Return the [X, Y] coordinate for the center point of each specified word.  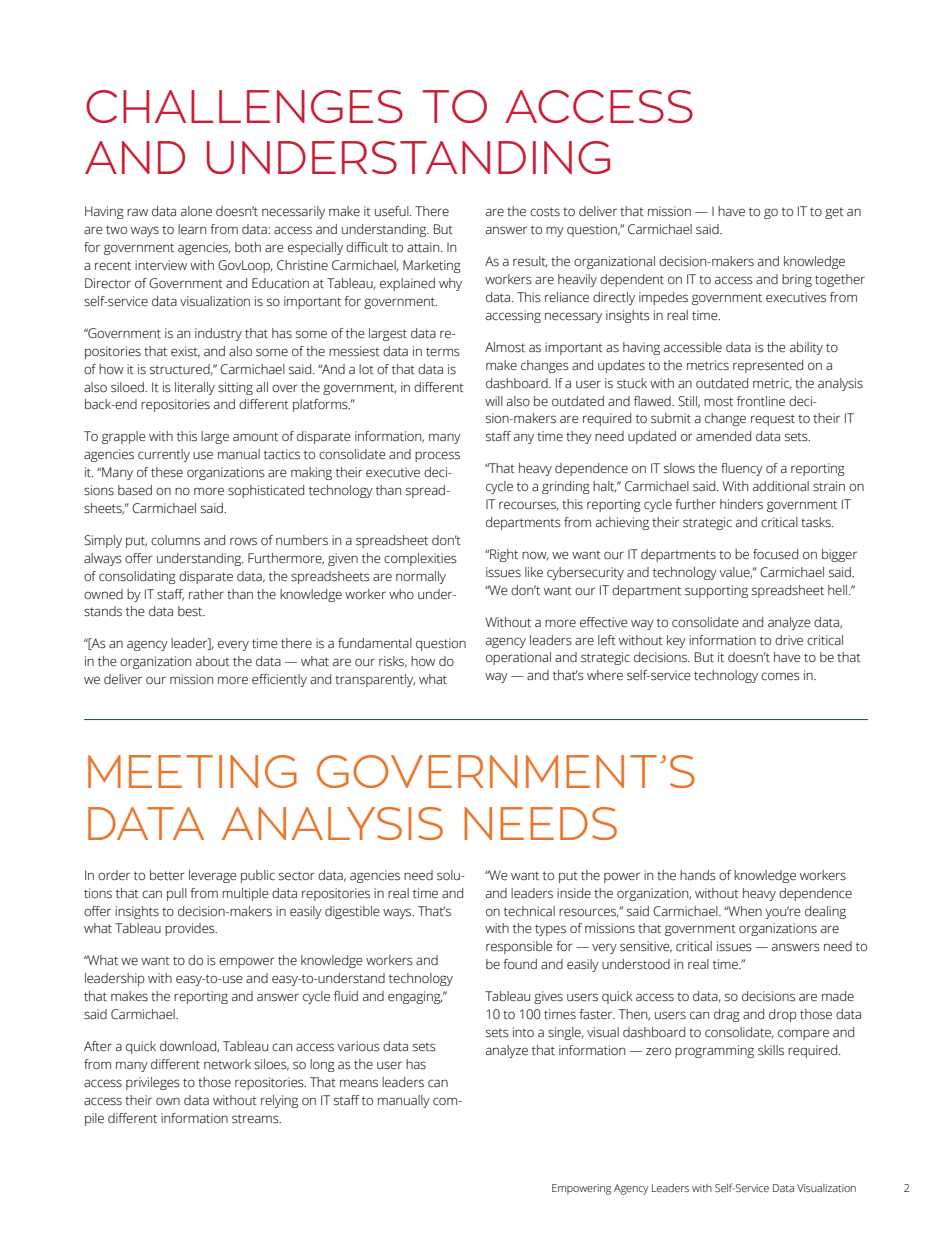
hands [698, 875]
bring [797, 280]
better [167, 875]
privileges [153, 1083]
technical [529, 911]
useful [393, 211]
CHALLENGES [244, 106]
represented [768, 366]
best [191, 611]
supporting [716, 591]
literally [195, 388]
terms [443, 352]
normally [421, 577]
